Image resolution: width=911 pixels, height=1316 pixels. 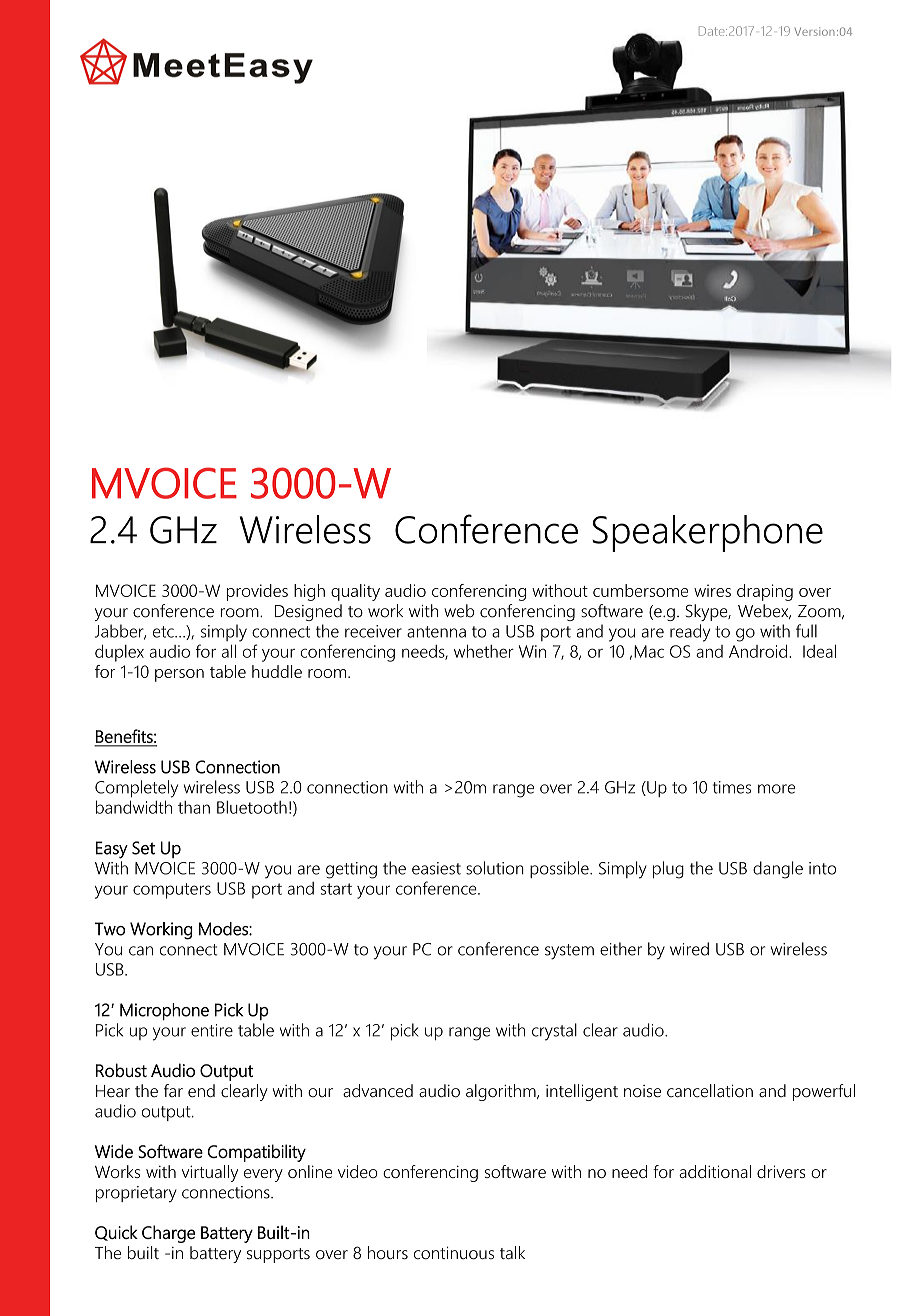 I want to click on additional, so click(x=715, y=1171).
